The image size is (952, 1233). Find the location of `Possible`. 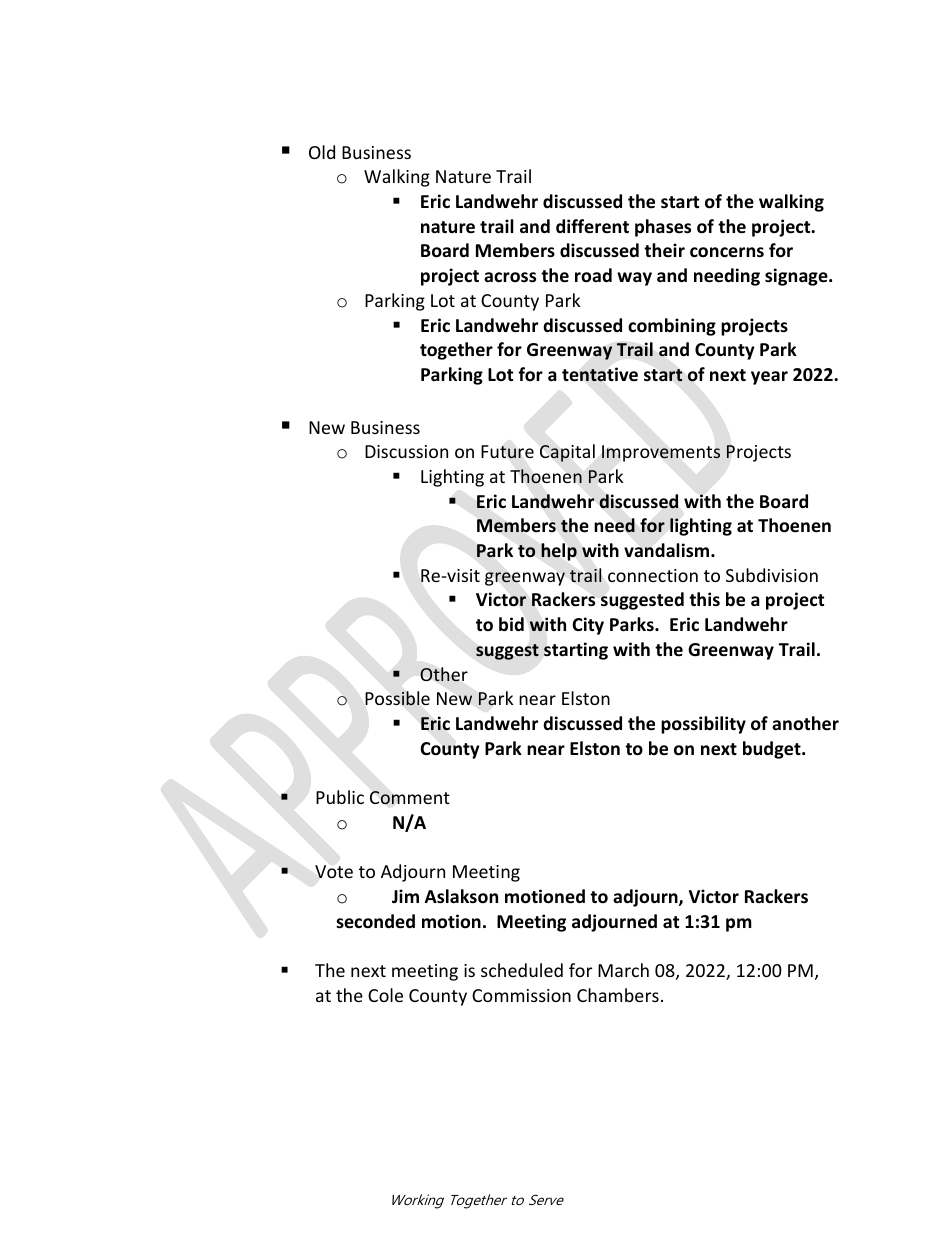

Possible is located at coordinates (397, 698).
